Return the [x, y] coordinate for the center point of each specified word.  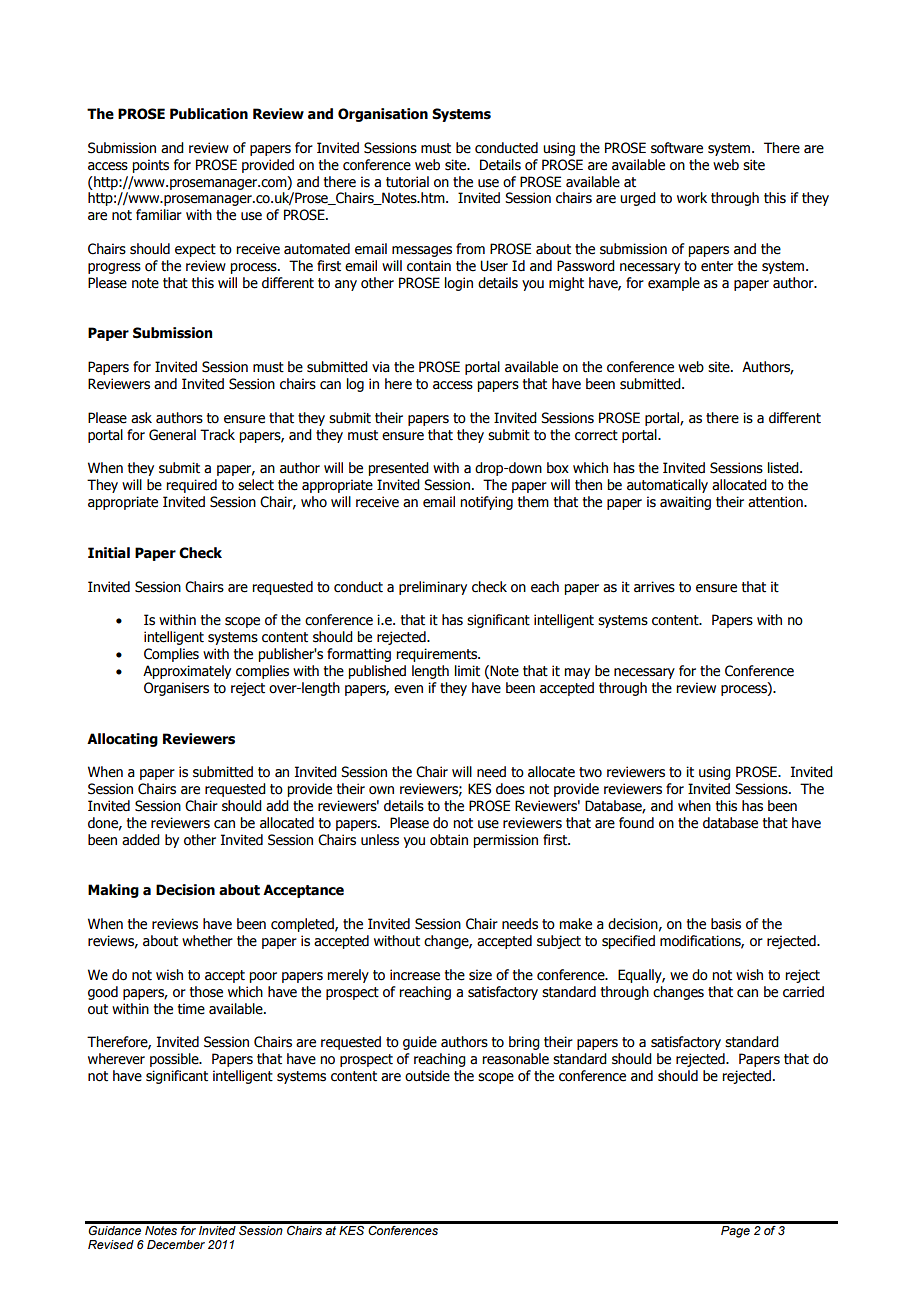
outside [427, 1076]
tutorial [407, 182]
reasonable [515, 1059]
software [677, 148]
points [150, 166]
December [176, 1244]
